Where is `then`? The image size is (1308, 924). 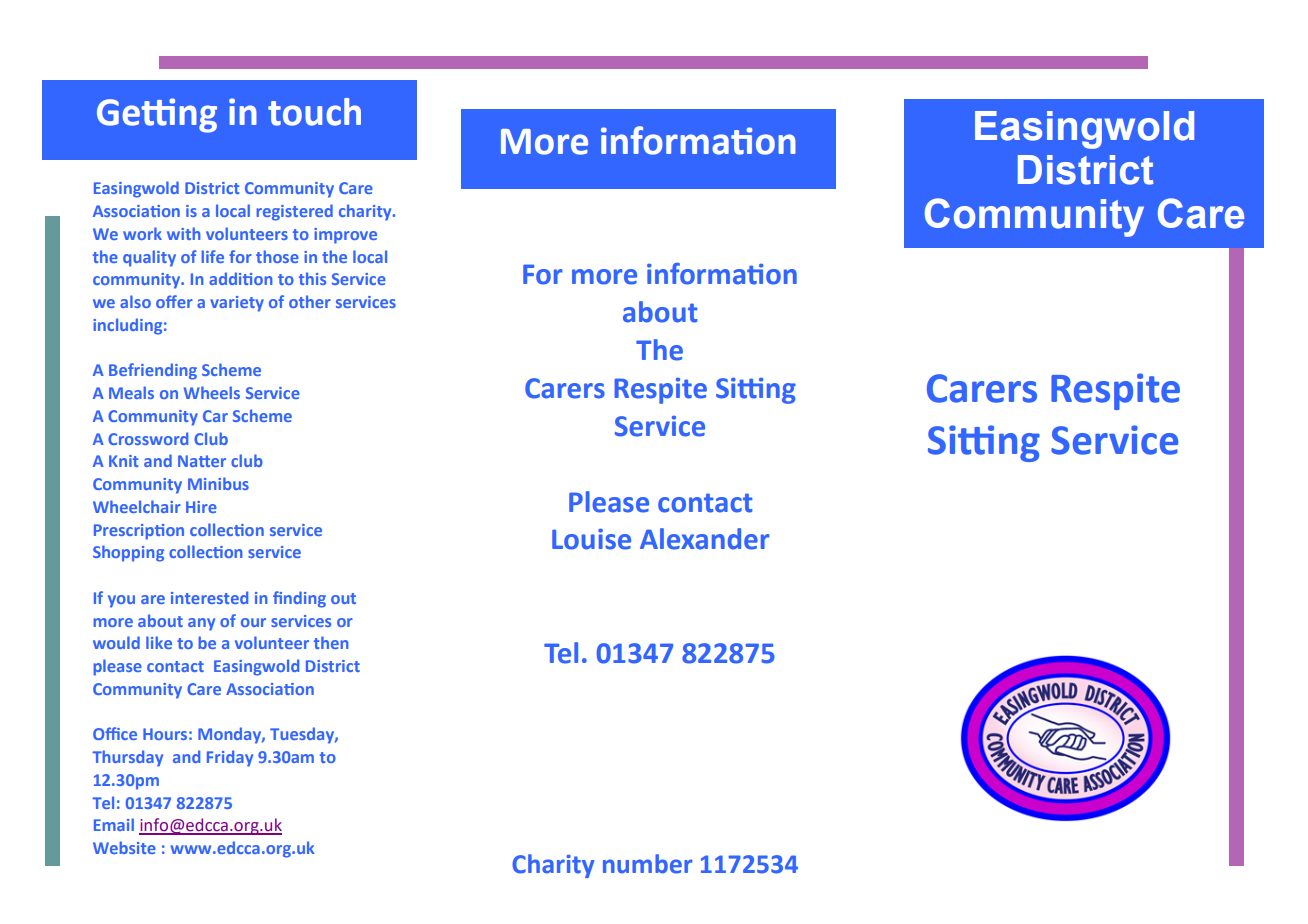
then is located at coordinates (331, 642).
